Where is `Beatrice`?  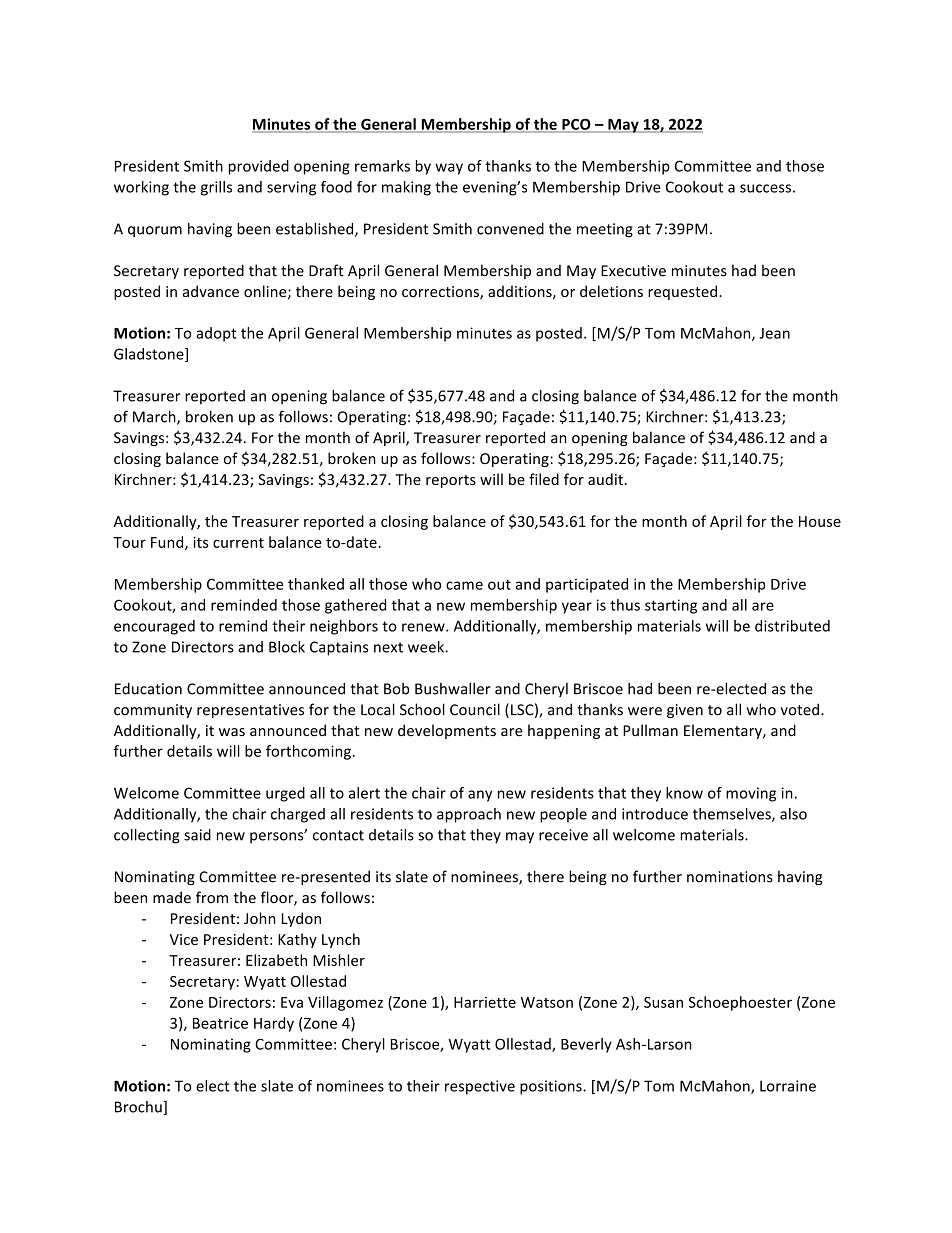 Beatrice is located at coordinates (220, 1023).
